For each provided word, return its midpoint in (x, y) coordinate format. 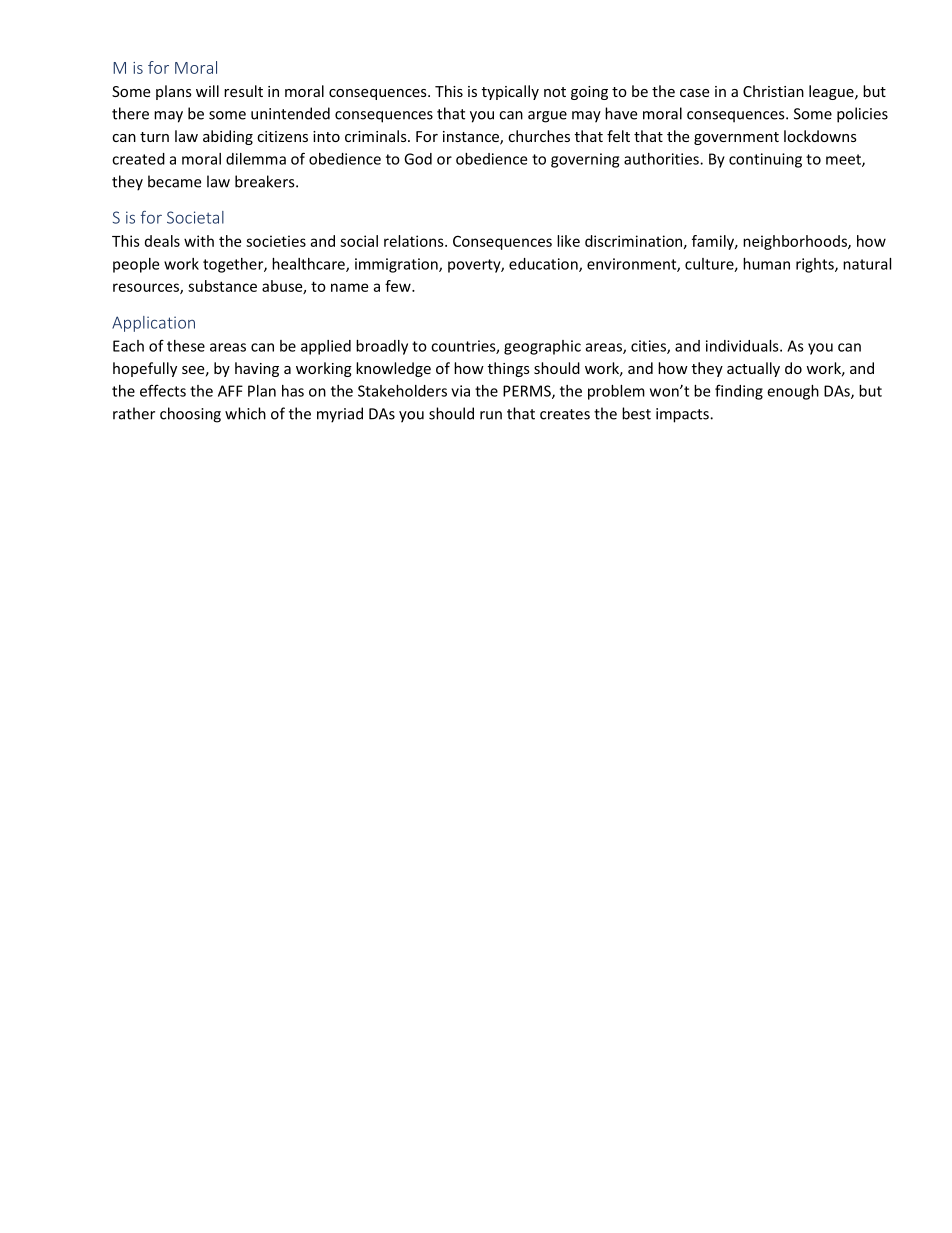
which (245, 413)
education (544, 265)
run (491, 415)
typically (510, 92)
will (207, 91)
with (199, 241)
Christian (773, 91)
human (766, 264)
